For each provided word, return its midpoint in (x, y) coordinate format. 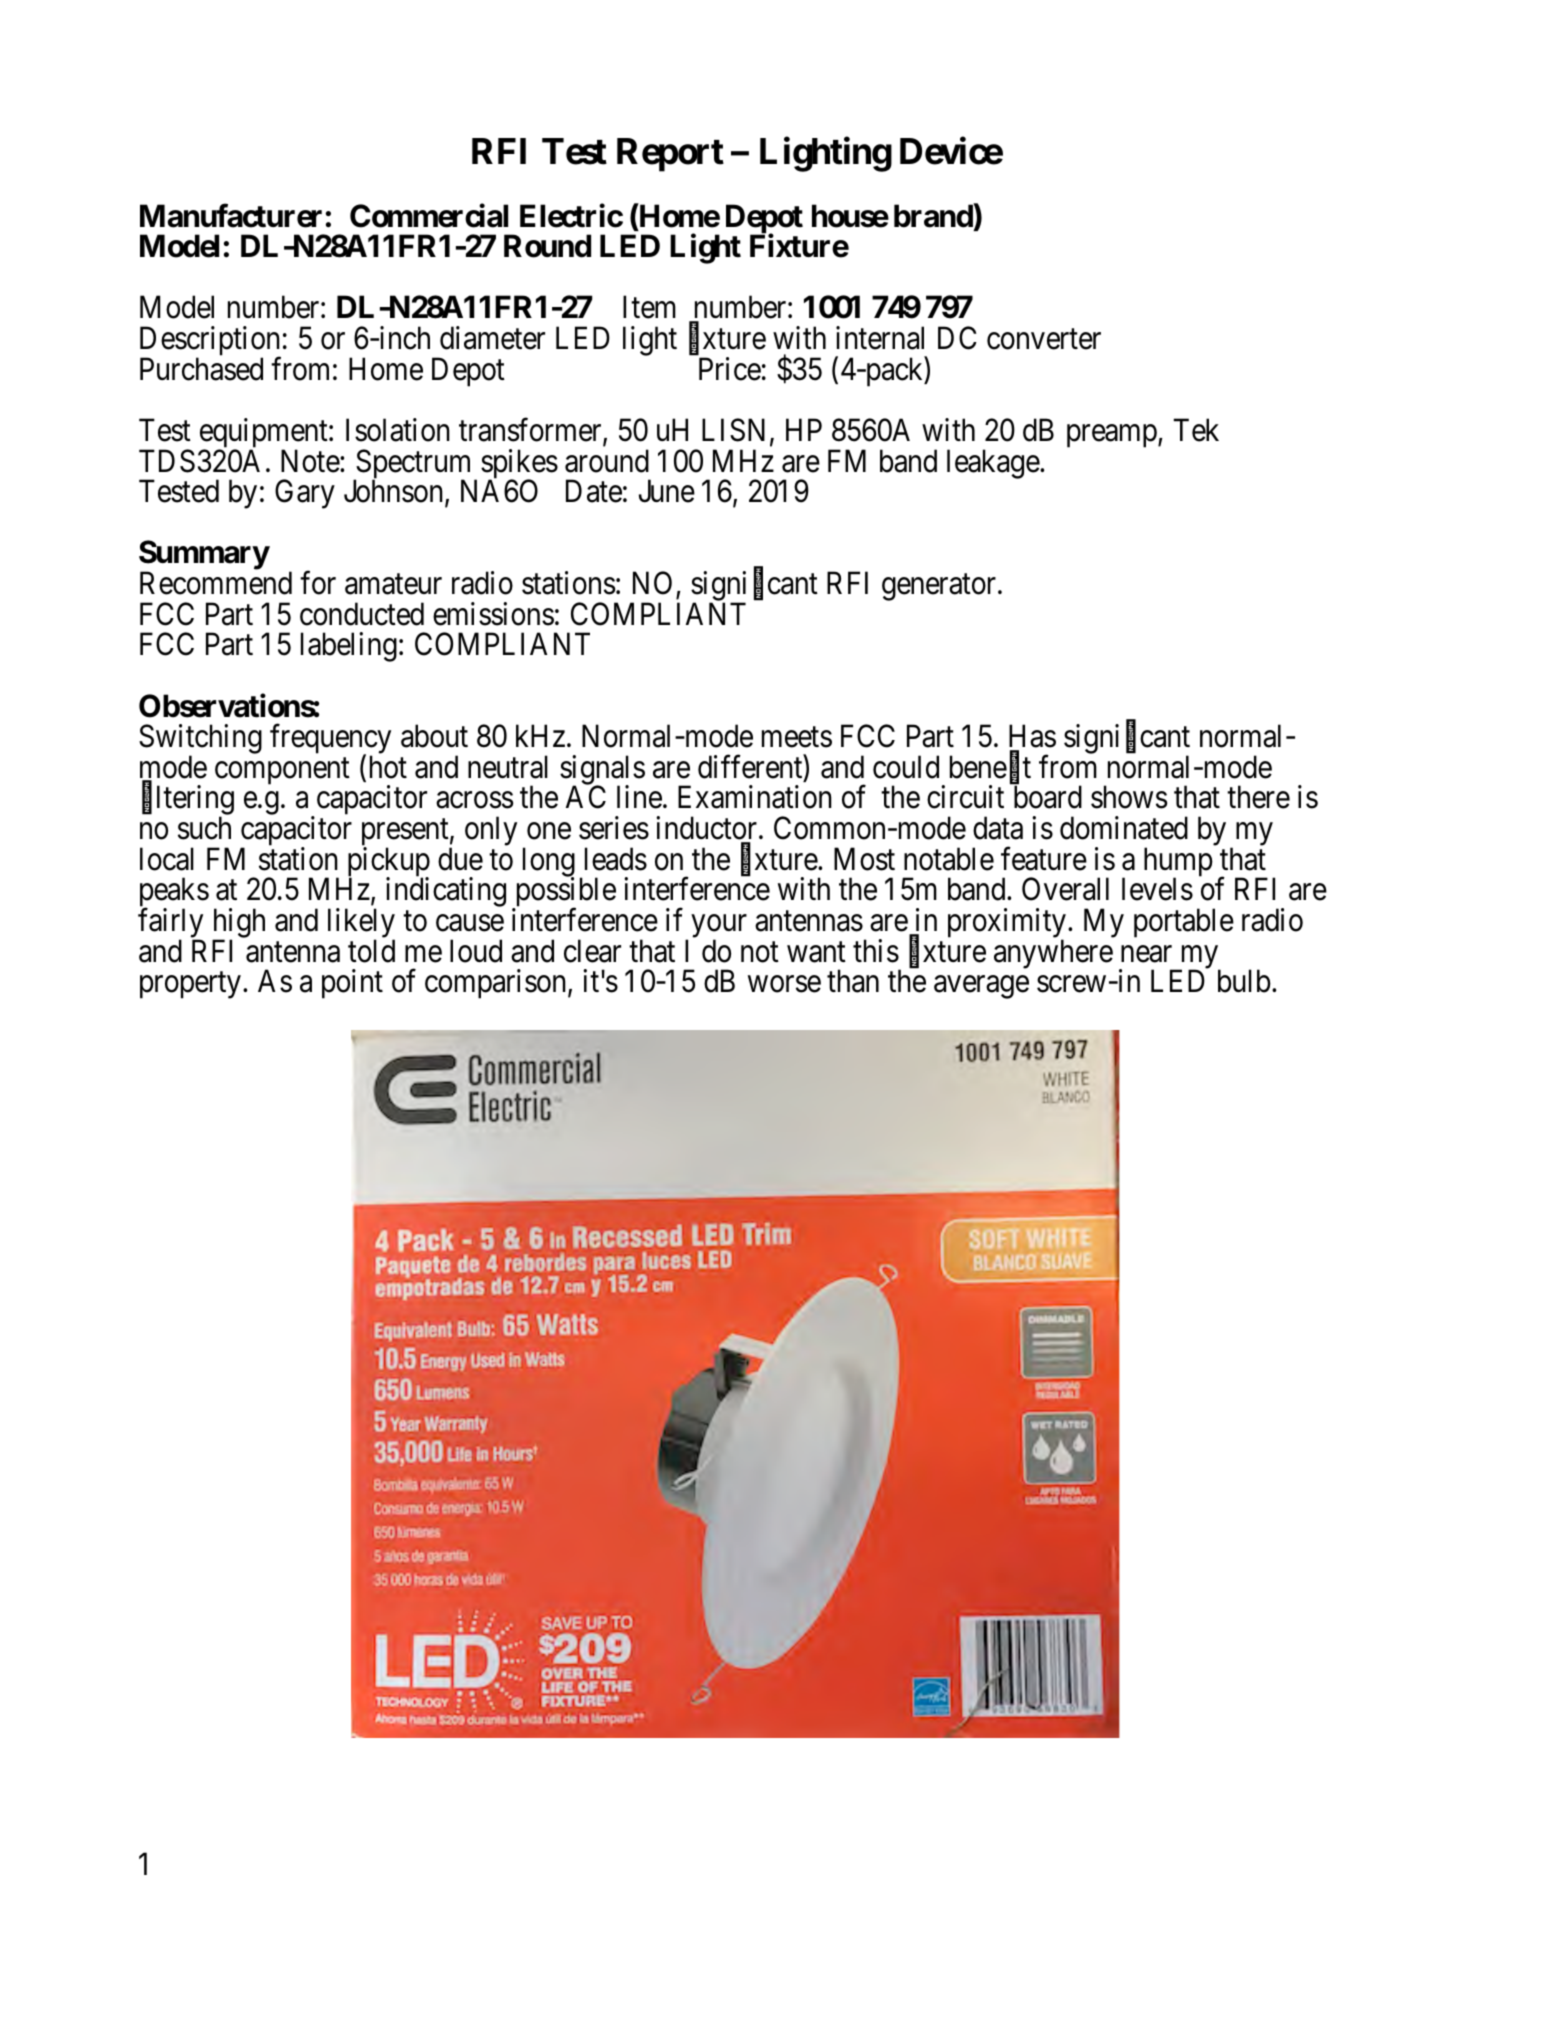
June (667, 491)
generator (940, 587)
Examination (755, 797)
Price (730, 369)
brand (933, 216)
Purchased (201, 369)
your (719, 928)
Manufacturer (231, 215)
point (352, 984)
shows (1129, 797)
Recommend (216, 583)
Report (670, 155)
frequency (330, 740)
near (1146, 954)
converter (1044, 339)
